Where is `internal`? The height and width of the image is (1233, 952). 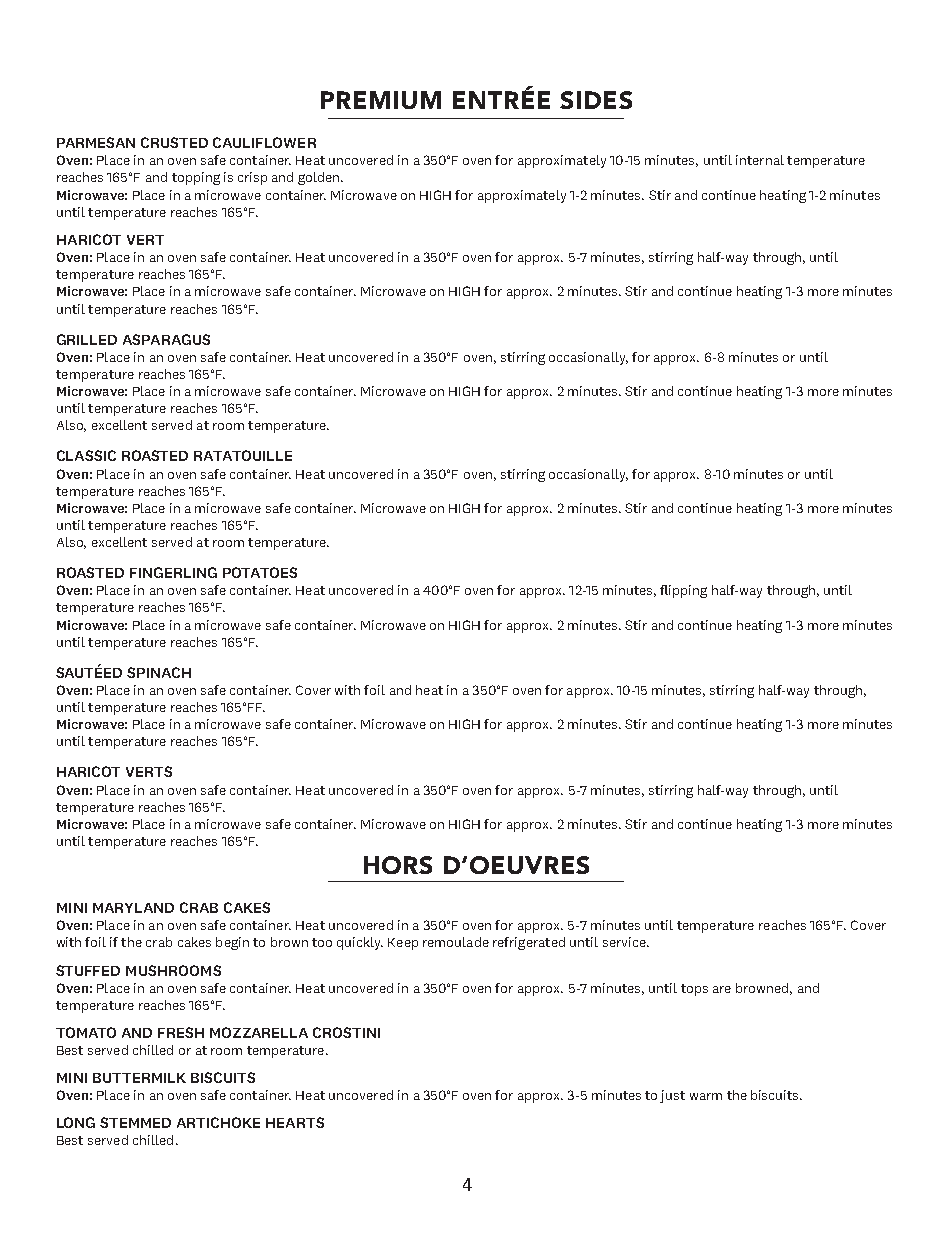
internal is located at coordinates (760, 160).
